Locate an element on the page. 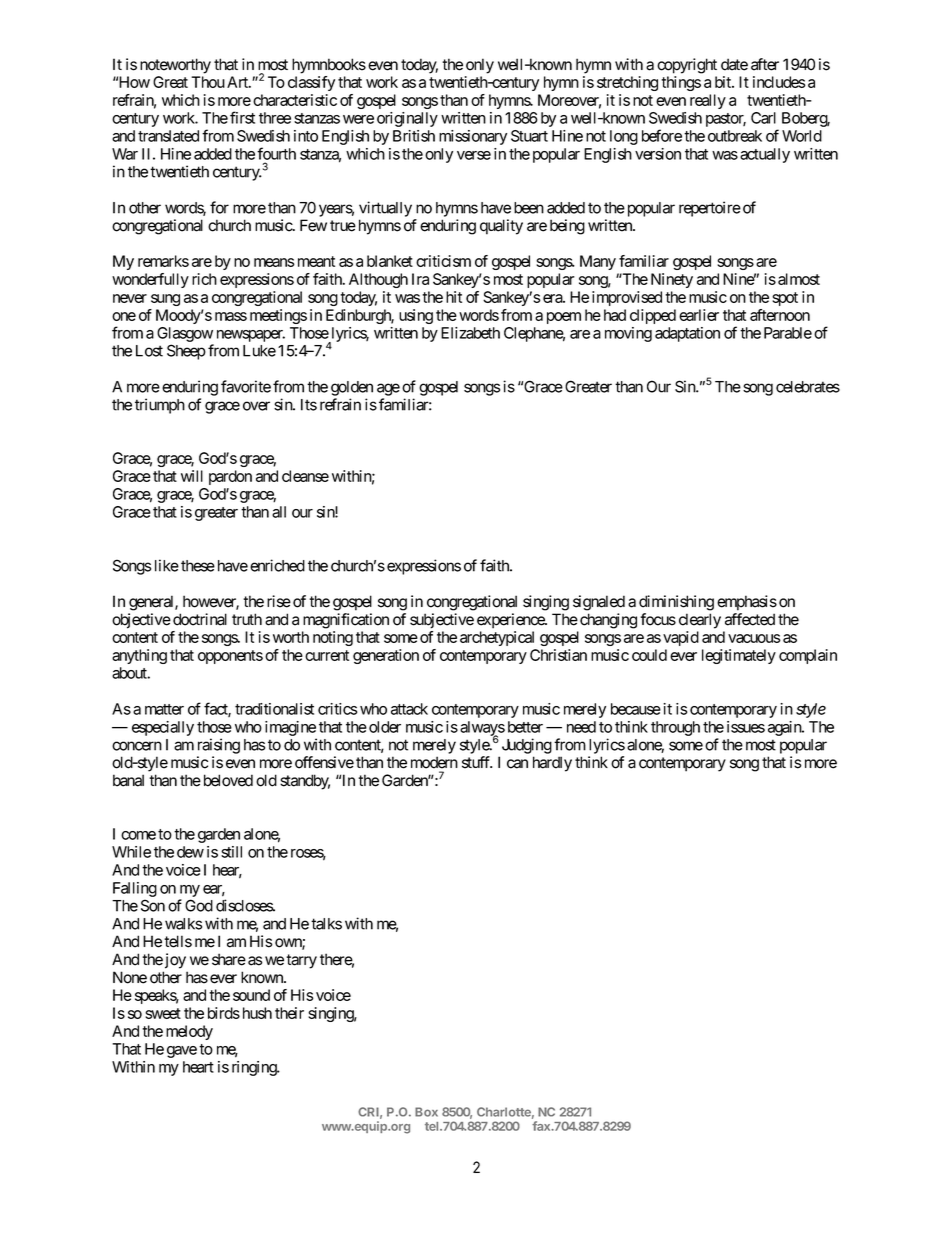  bit is located at coordinates (724, 82).
